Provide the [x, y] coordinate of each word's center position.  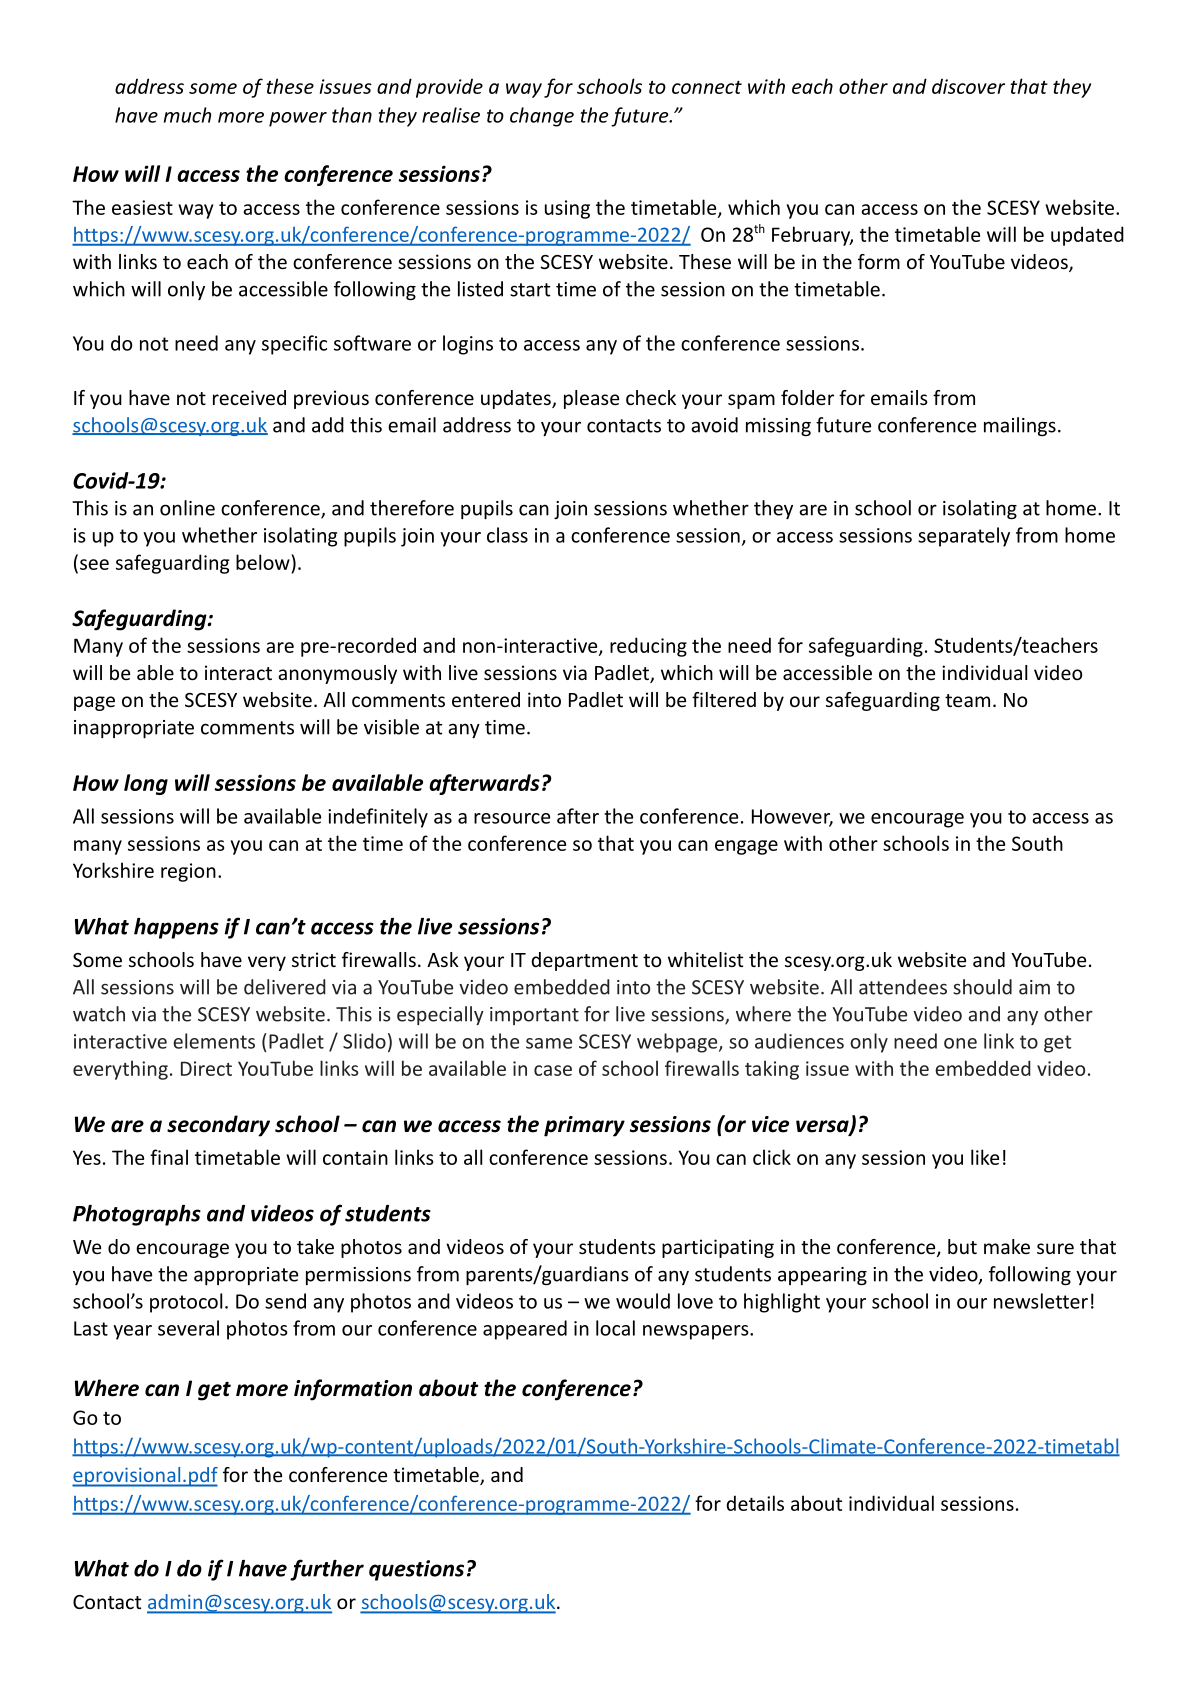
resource [512, 818]
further [327, 1570]
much [187, 115]
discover [968, 86]
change [542, 117]
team [967, 700]
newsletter [1041, 1301]
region [188, 872]
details [755, 1503]
